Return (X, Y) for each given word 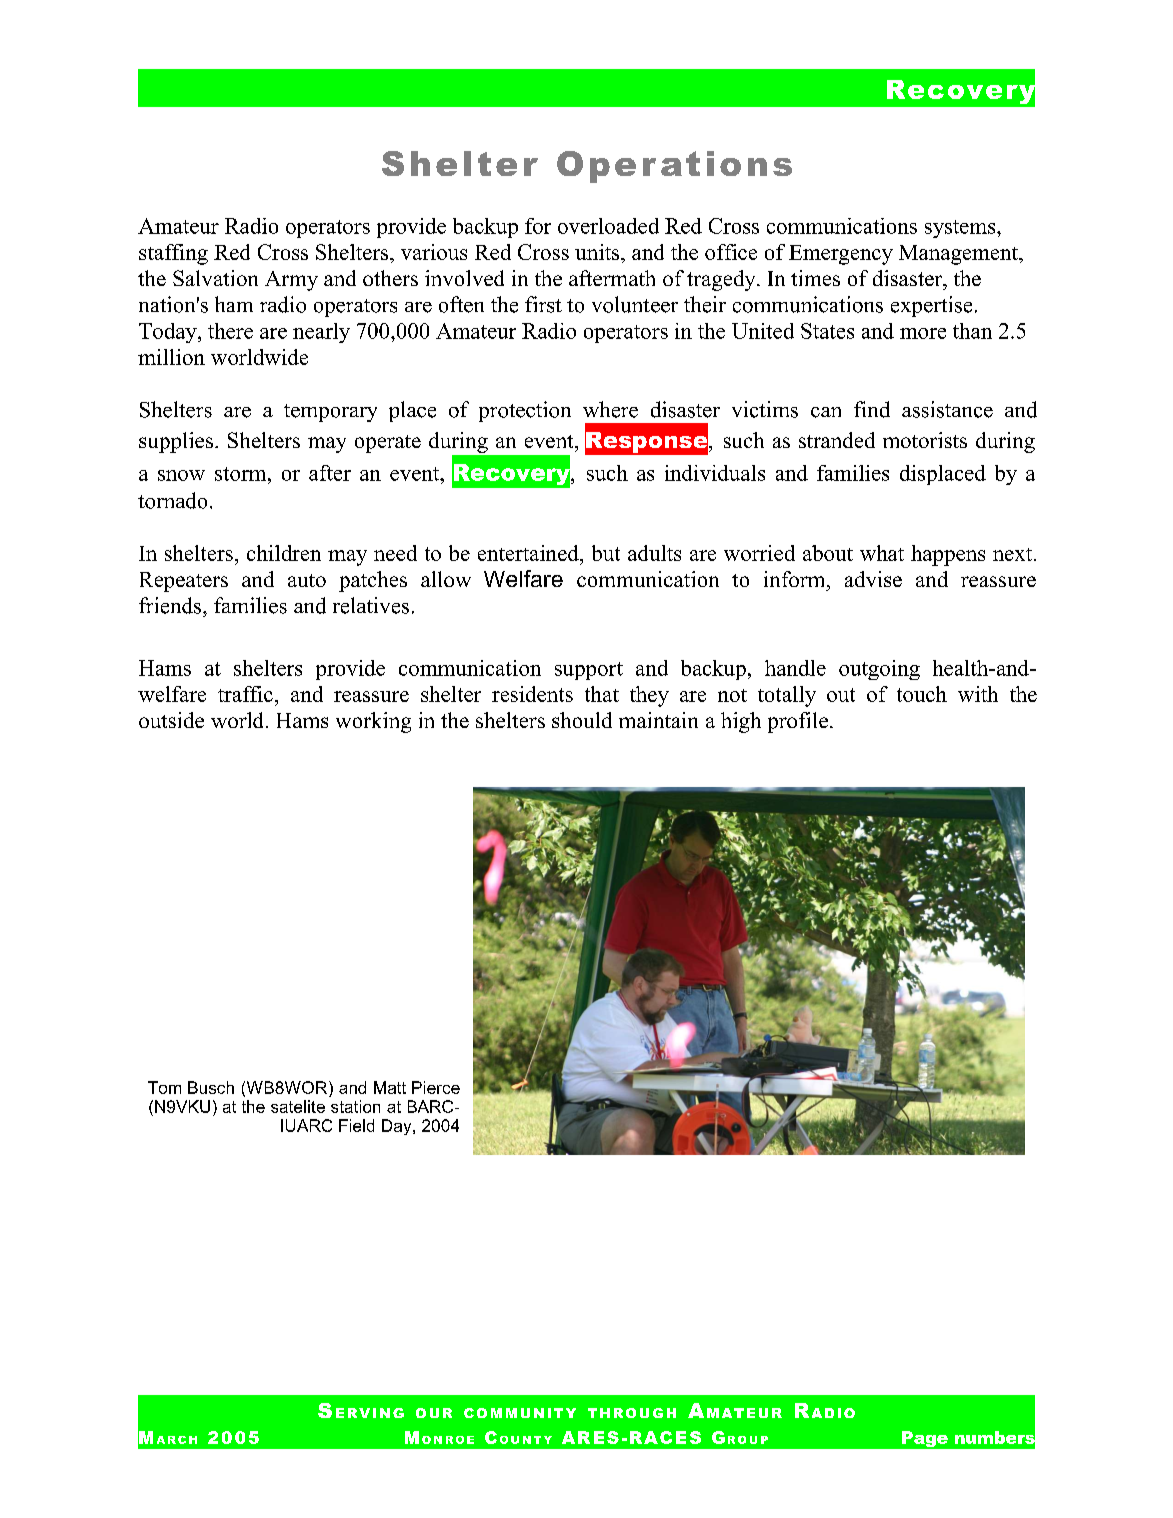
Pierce (436, 1087)
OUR (434, 1413)
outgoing (879, 670)
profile (798, 722)
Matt (390, 1087)
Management (959, 255)
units (598, 252)
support (589, 671)
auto (307, 580)
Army (291, 281)
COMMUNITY (520, 1413)
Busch (211, 1087)
